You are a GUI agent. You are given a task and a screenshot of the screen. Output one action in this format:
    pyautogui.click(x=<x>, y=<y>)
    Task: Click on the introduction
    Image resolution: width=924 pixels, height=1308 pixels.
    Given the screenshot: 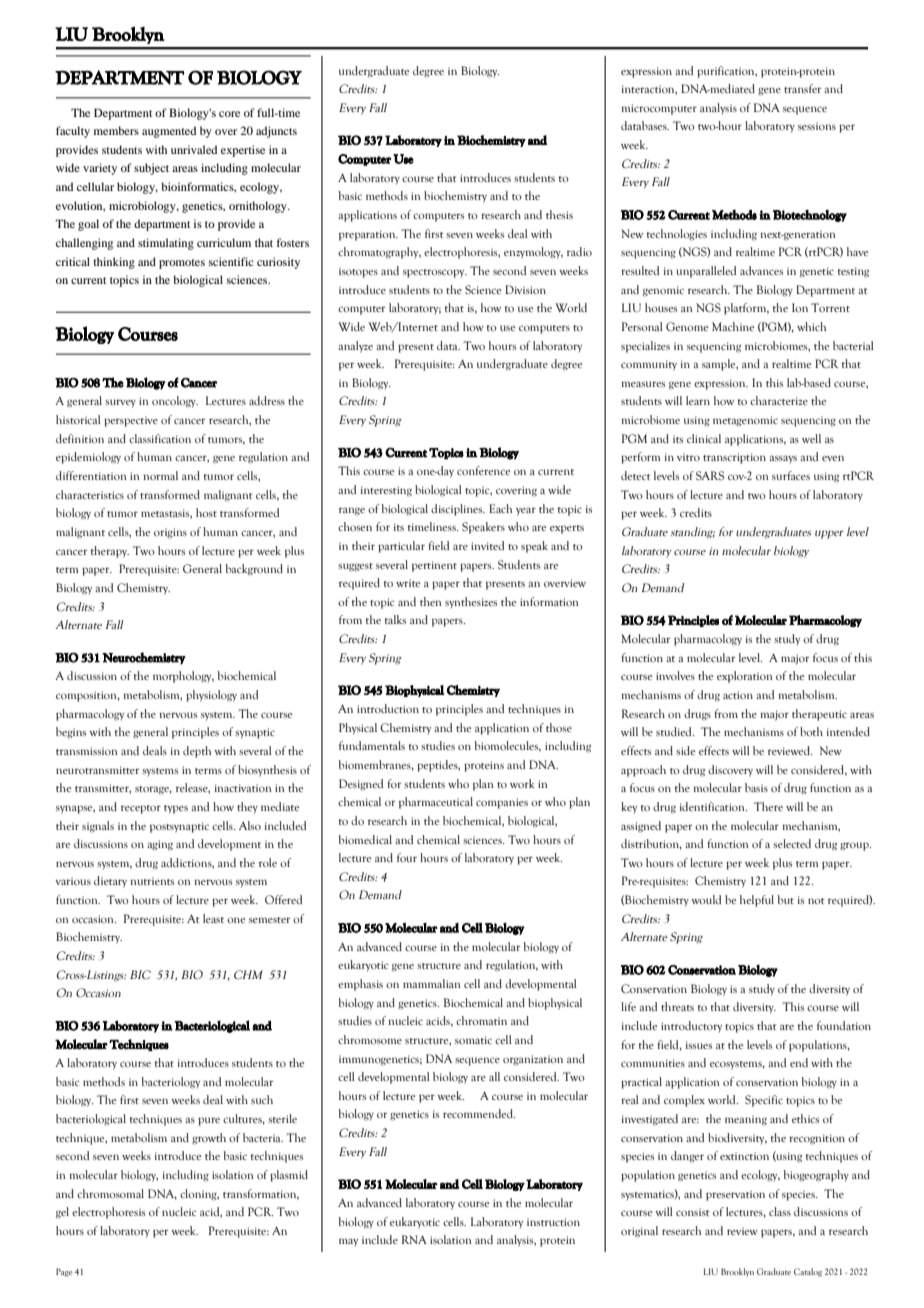 What is the action you would take?
    pyautogui.click(x=388, y=708)
